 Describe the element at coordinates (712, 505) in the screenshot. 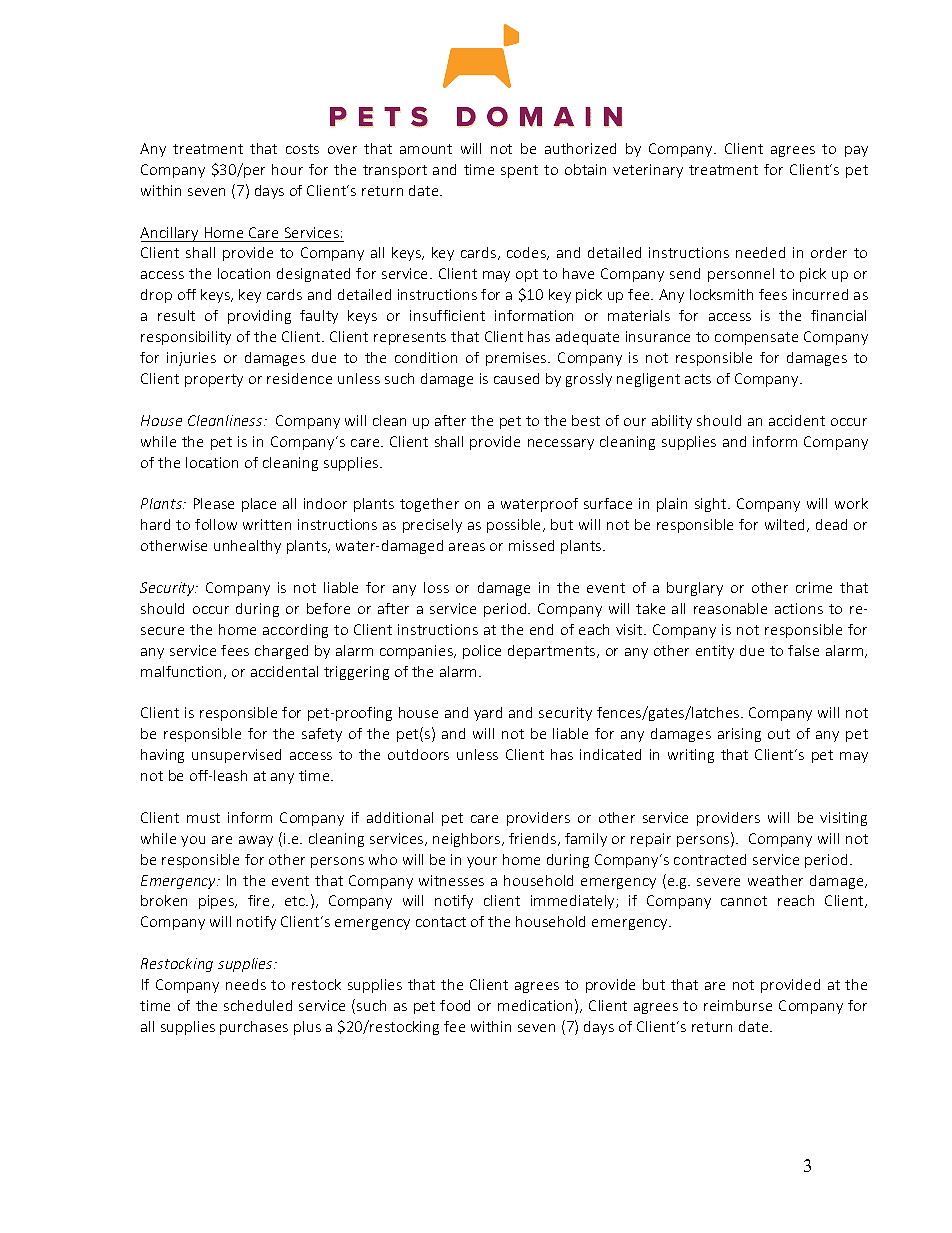

I see `sight` at that location.
